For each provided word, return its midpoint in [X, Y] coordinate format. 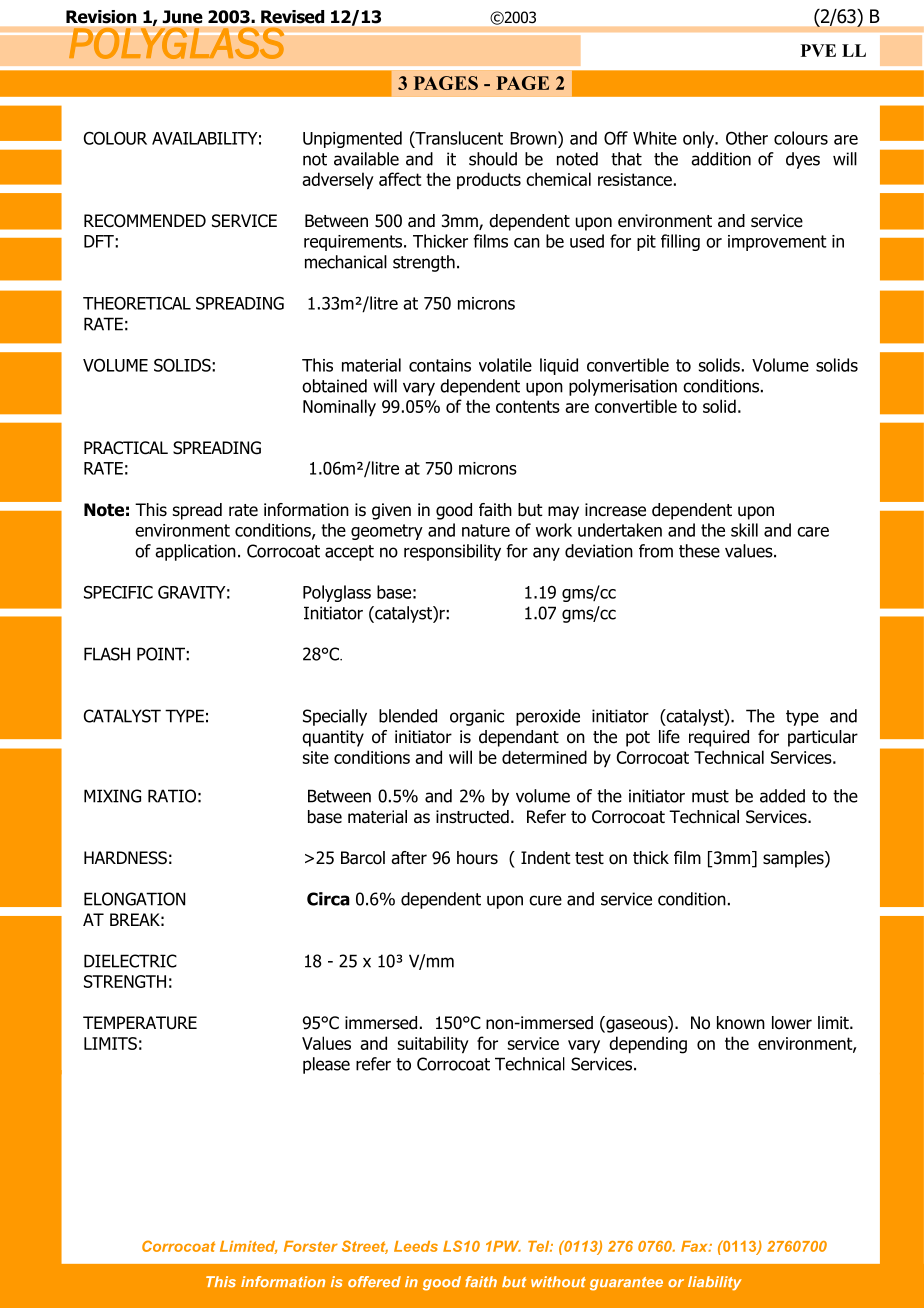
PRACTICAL [126, 448]
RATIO [172, 796]
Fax [695, 1246]
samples [794, 859]
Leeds [416, 1246]
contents [528, 406]
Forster [311, 1246]
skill [744, 530]
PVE [818, 50]
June [183, 16]
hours [477, 858]
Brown [534, 138]
